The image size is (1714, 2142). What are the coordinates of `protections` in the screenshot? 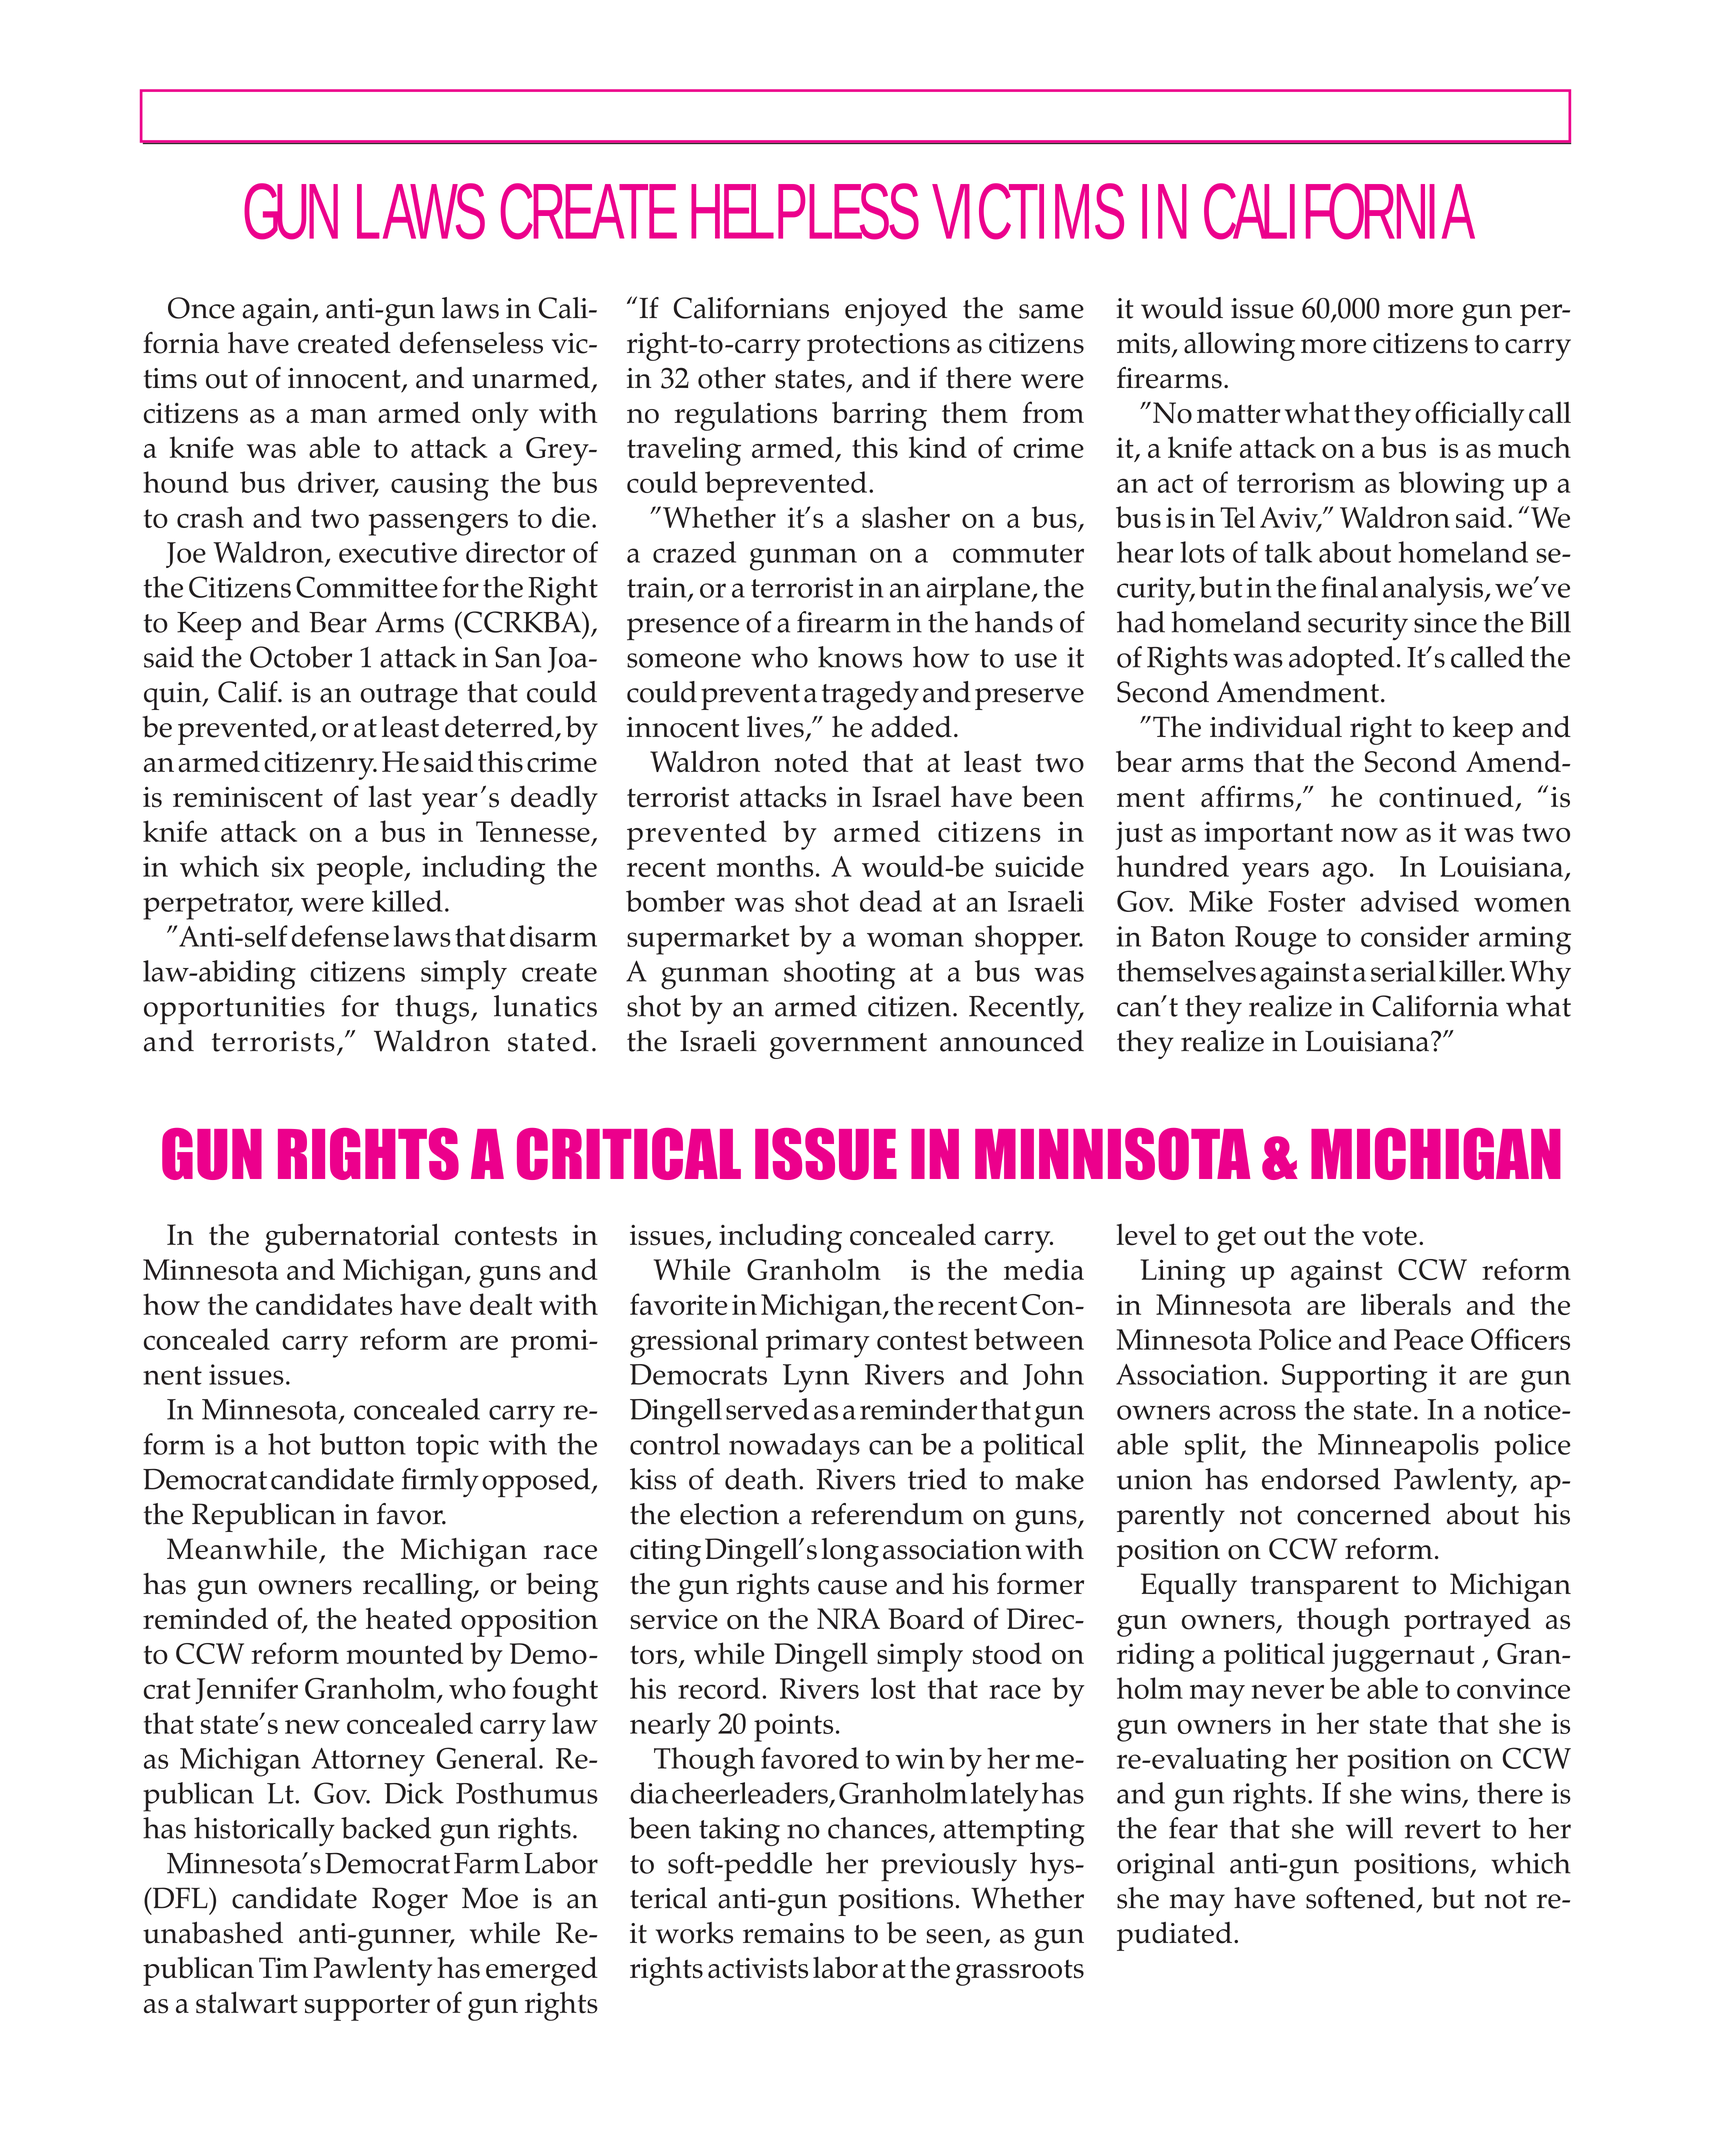 It's located at (878, 347).
